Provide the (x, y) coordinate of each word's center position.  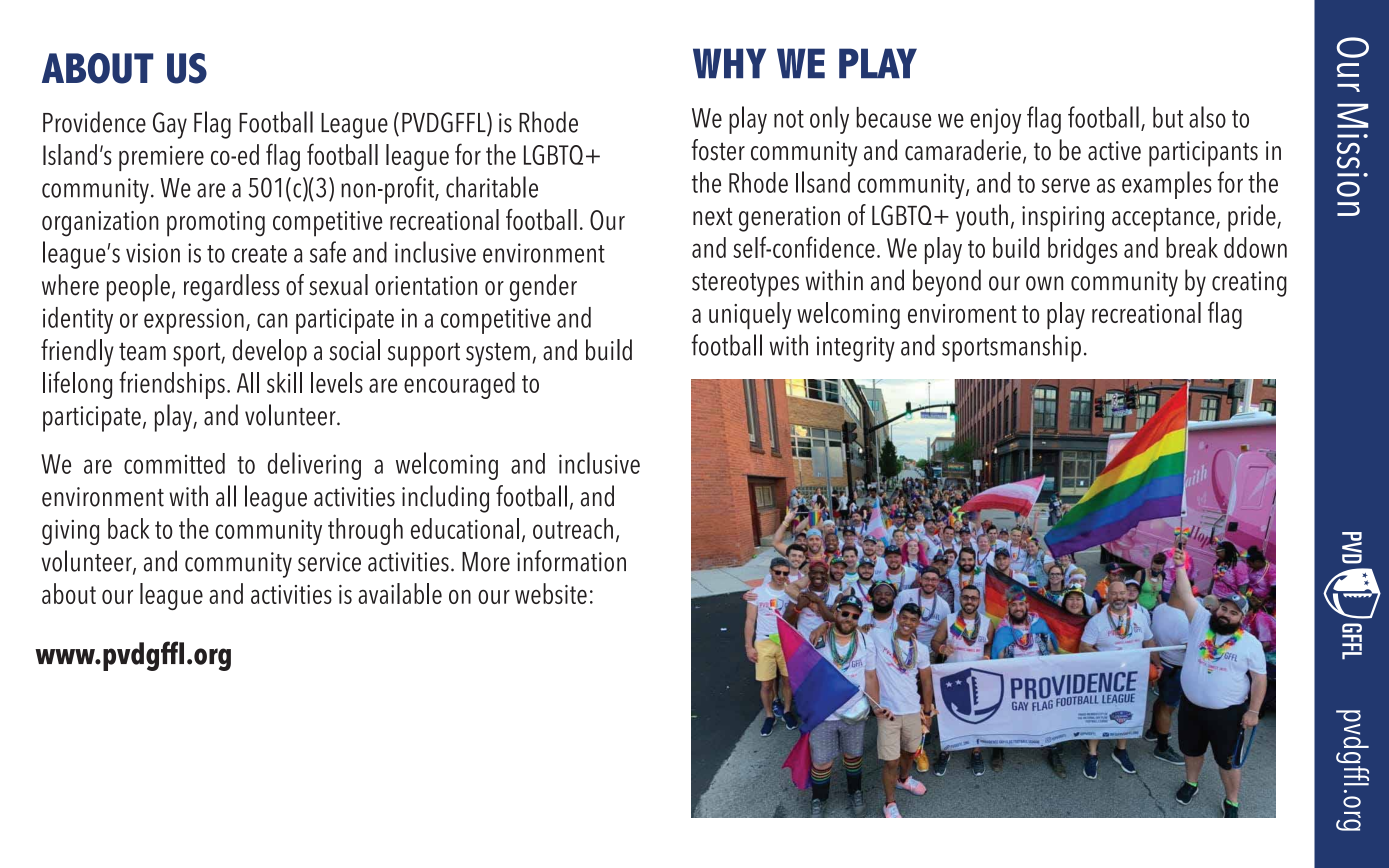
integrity (856, 349)
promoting (216, 224)
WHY (729, 63)
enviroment (962, 313)
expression (194, 321)
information (571, 561)
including (445, 499)
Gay (170, 125)
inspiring (1063, 219)
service (329, 562)
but (1168, 117)
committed (174, 463)
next (713, 217)
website (551, 593)
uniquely (750, 315)
